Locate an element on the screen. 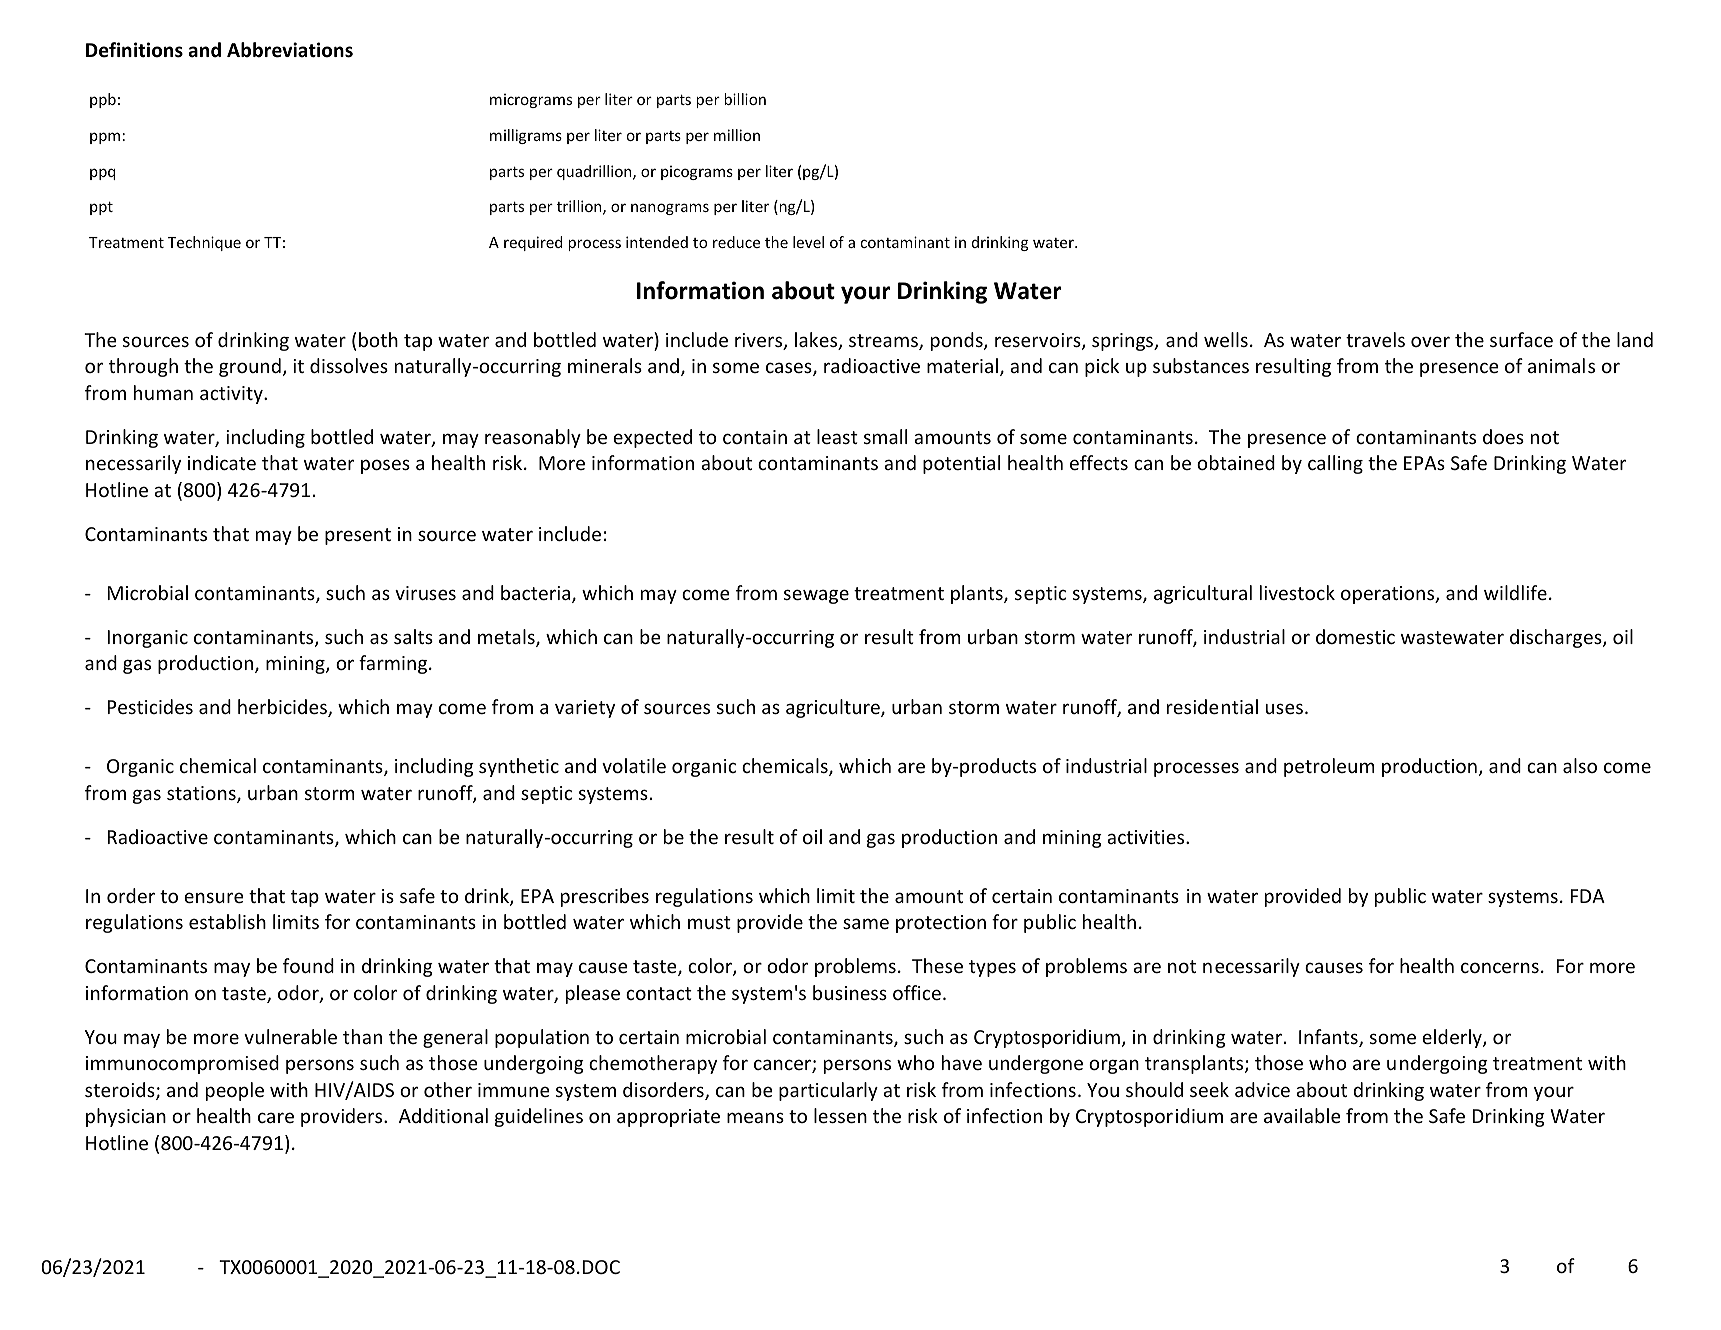  FDA is located at coordinates (1588, 896).
